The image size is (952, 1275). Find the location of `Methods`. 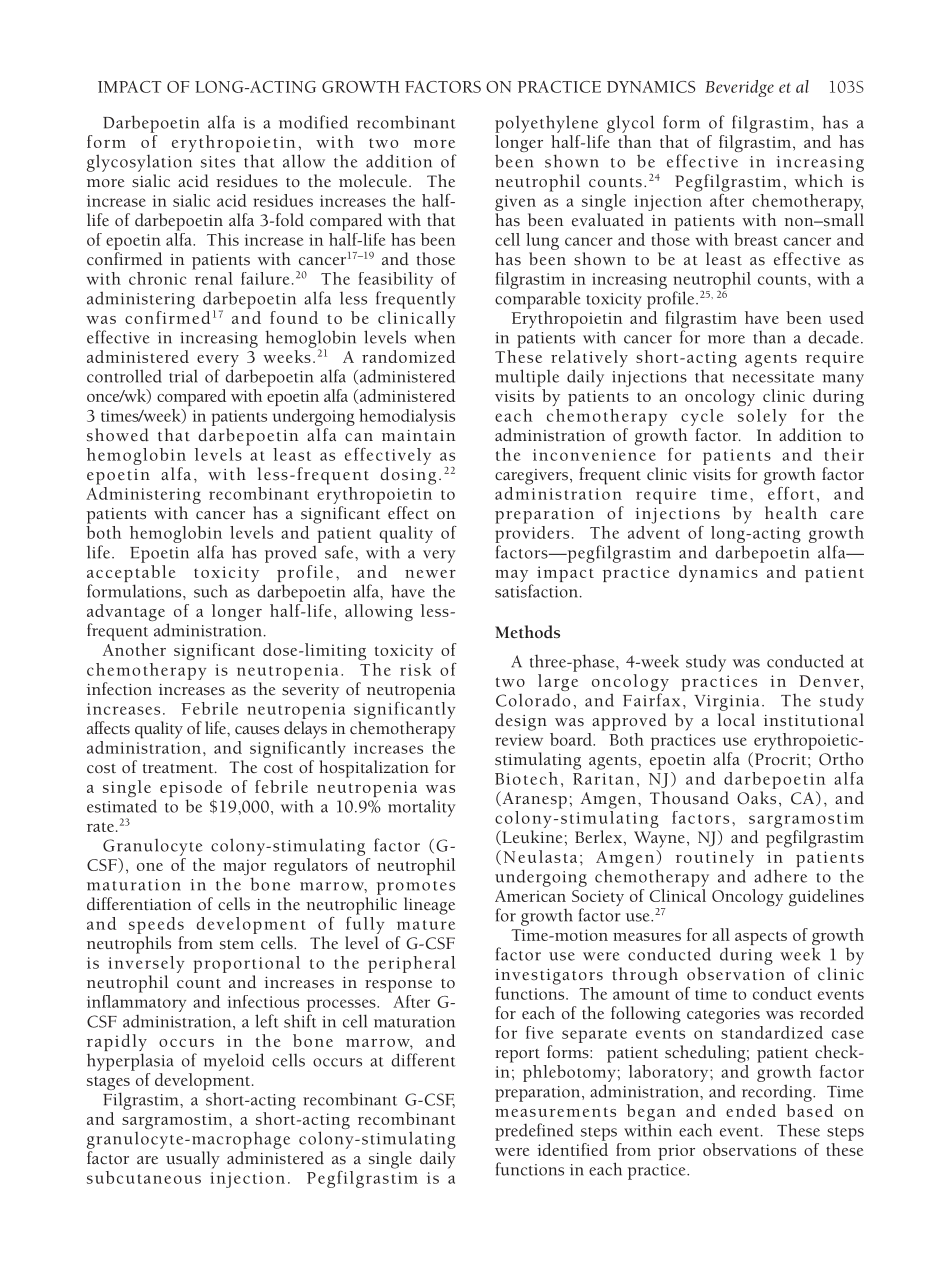

Methods is located at coordinates (527, 632).
